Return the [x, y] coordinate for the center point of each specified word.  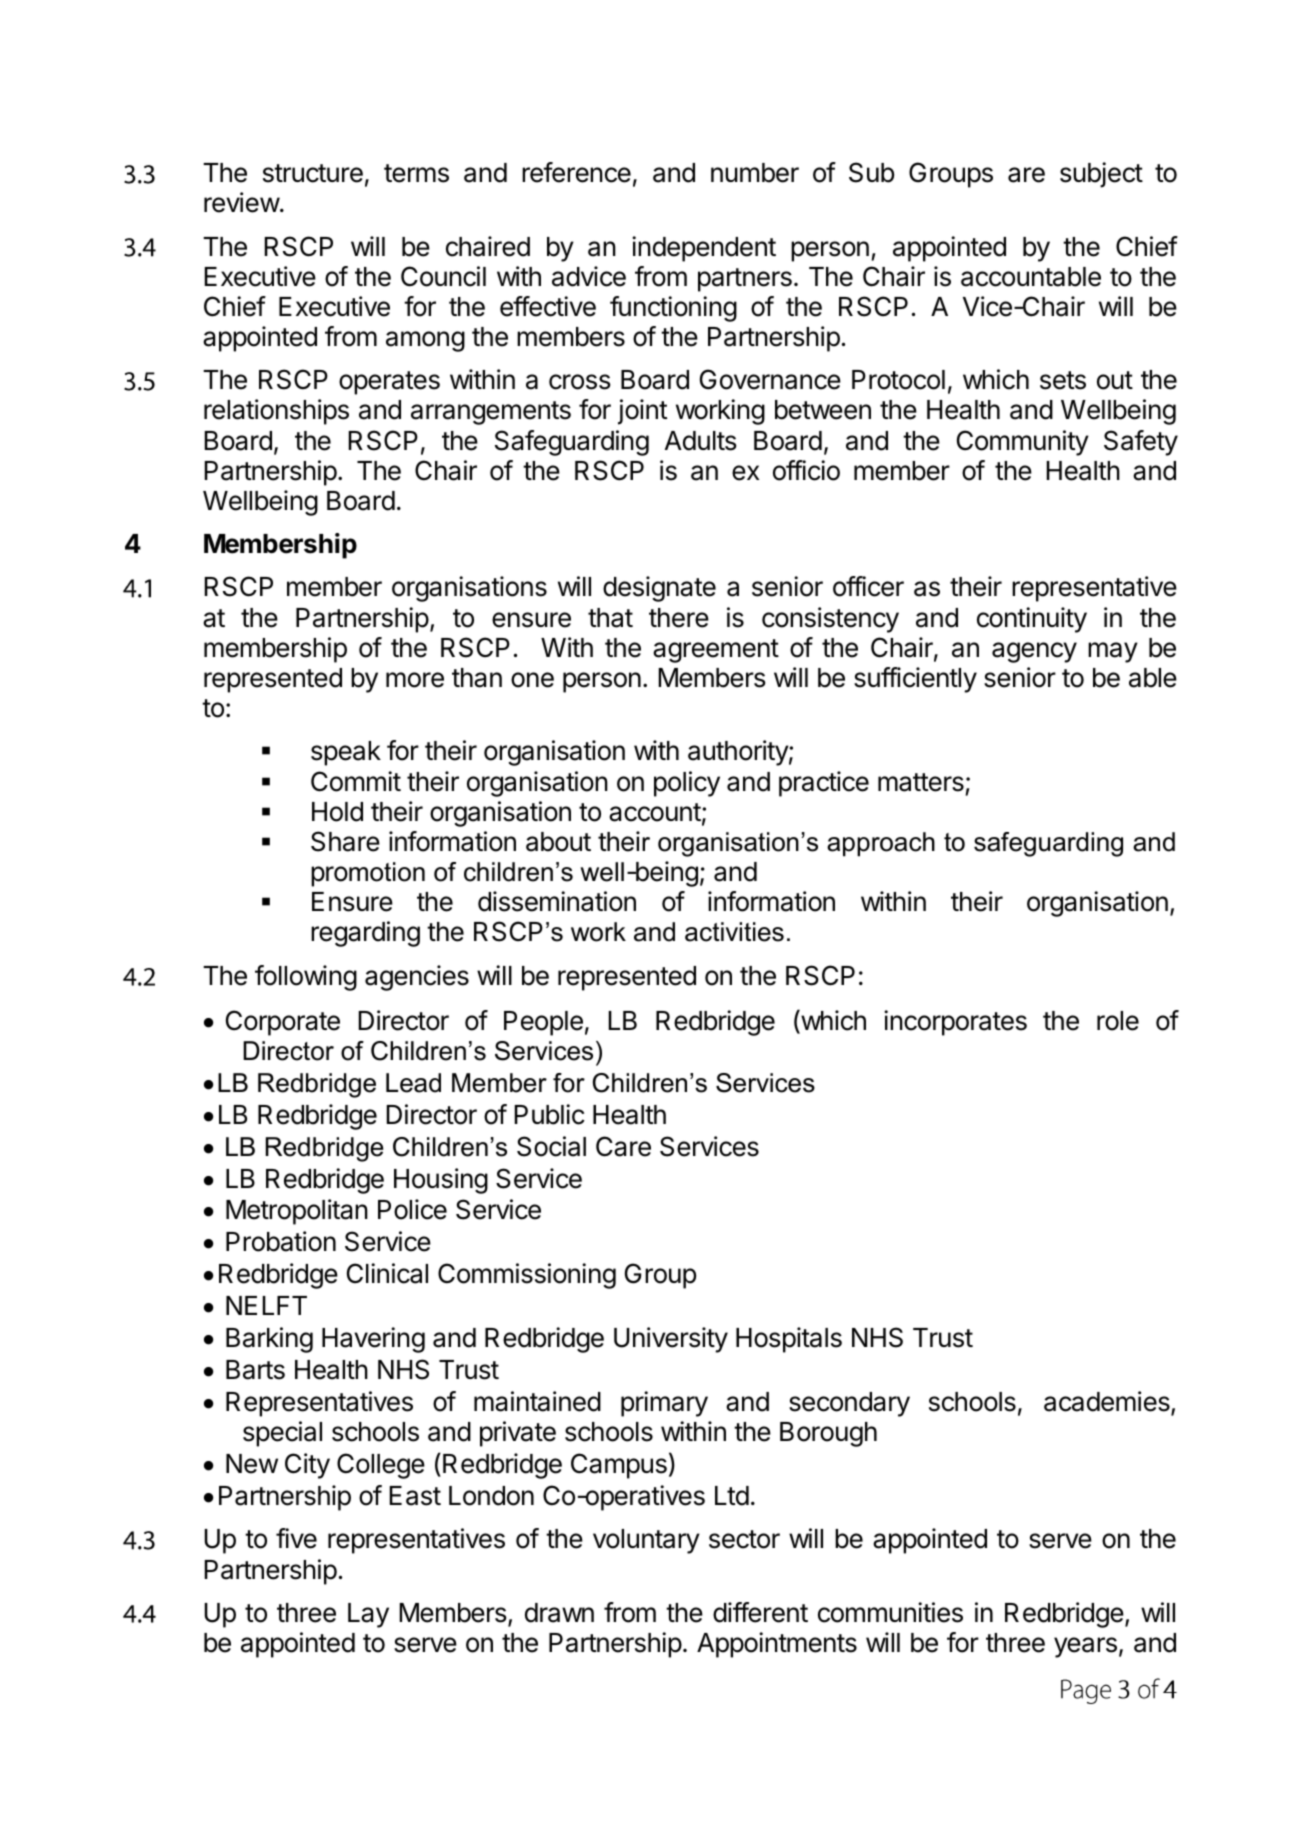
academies [1108, 1402]
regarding [365, 934]
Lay [368, 1615]
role [1118, 1021]
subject [1101, 175]
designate [659, 589]
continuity [1032, 620]
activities [734, 932]
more [415, 680]
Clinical [387, 1273]
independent [704, 249]
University [671, 1340]
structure [313, 173]
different [760, 1612]
